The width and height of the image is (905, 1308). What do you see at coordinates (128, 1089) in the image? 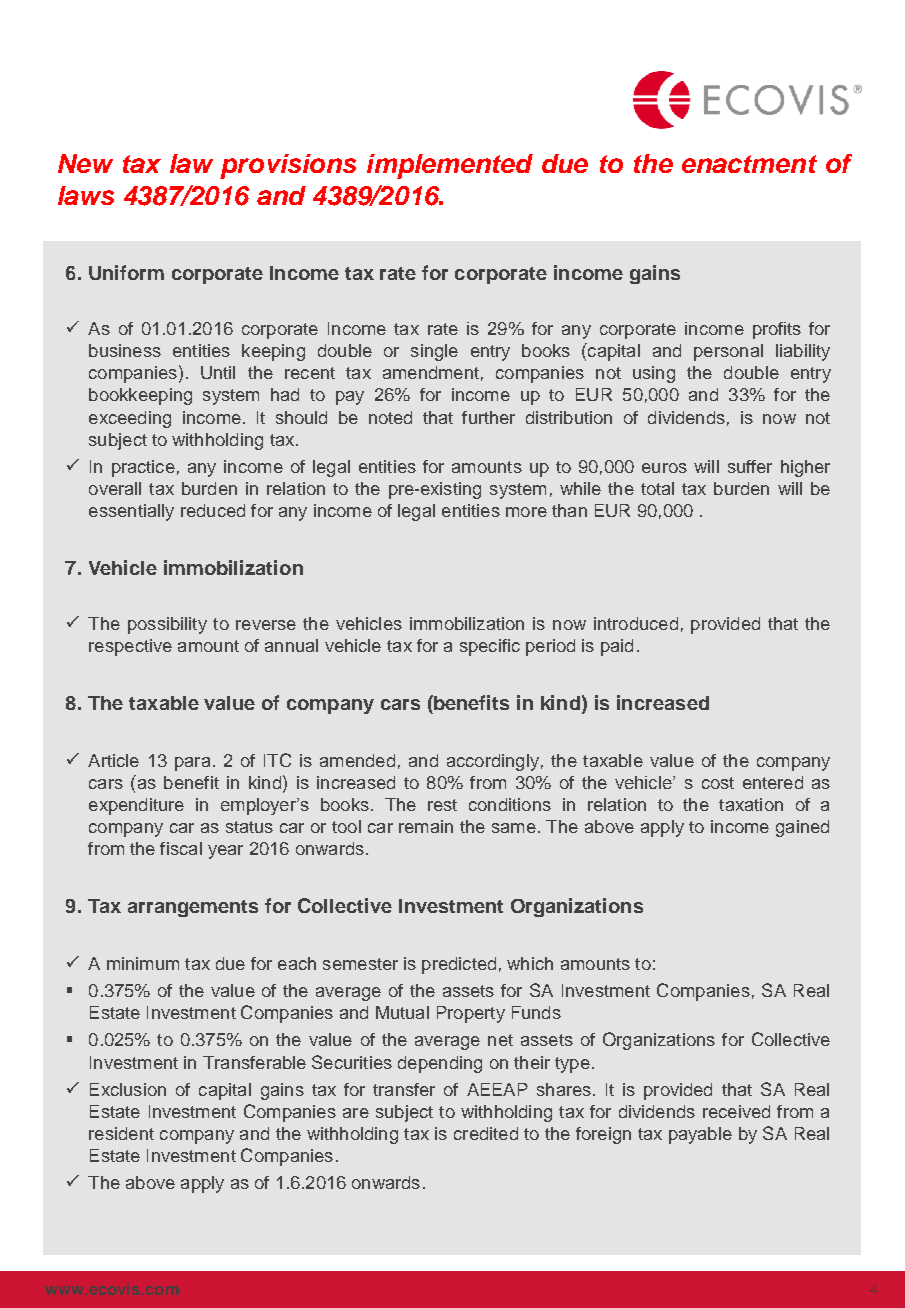
I see `Exclusion` at bounding box center [128, 1089].
